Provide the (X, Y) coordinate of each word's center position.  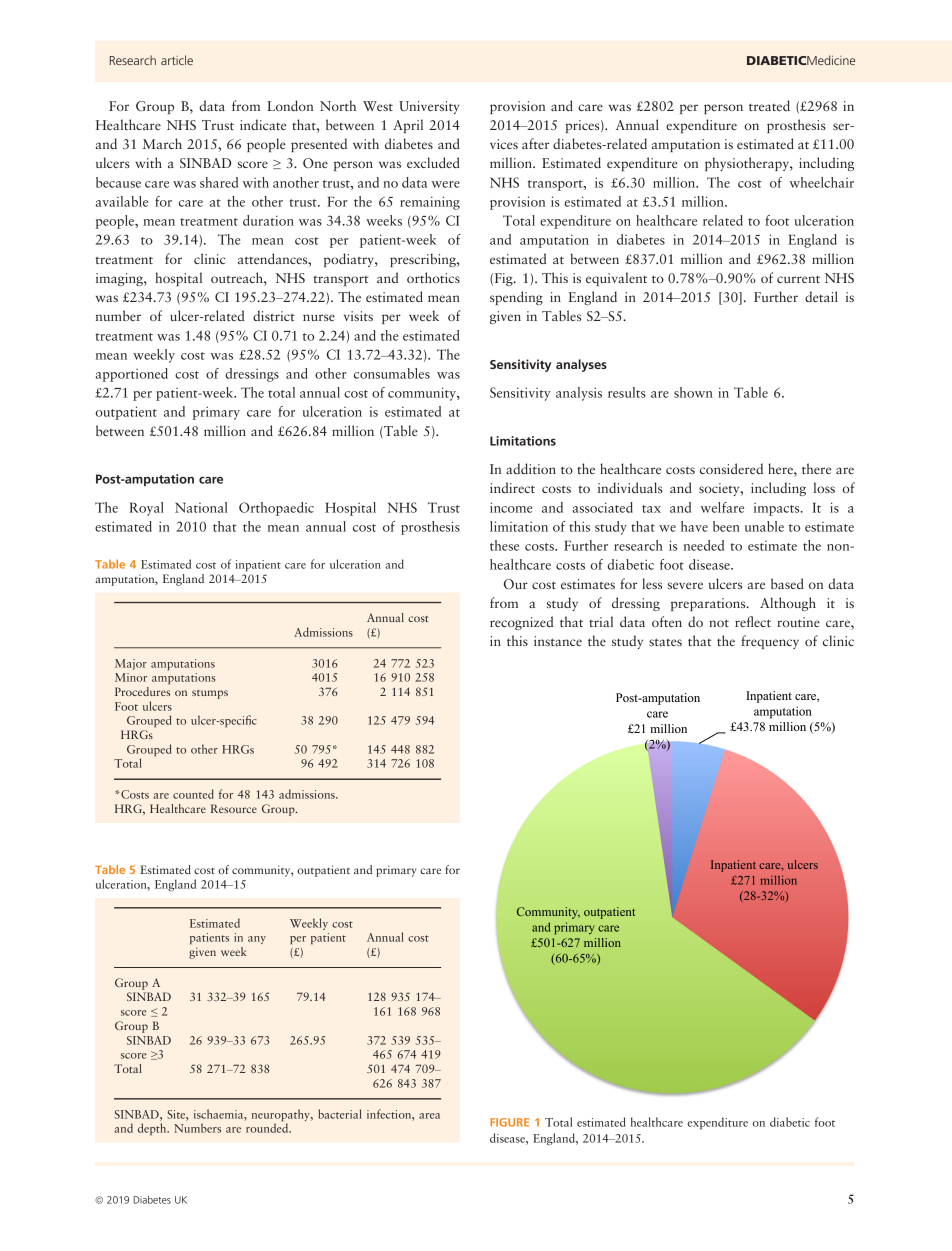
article (177, 60)
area (429, 1116)
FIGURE (509, 1122)
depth (153, 1129)
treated (769, 105)
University (429, 107)
